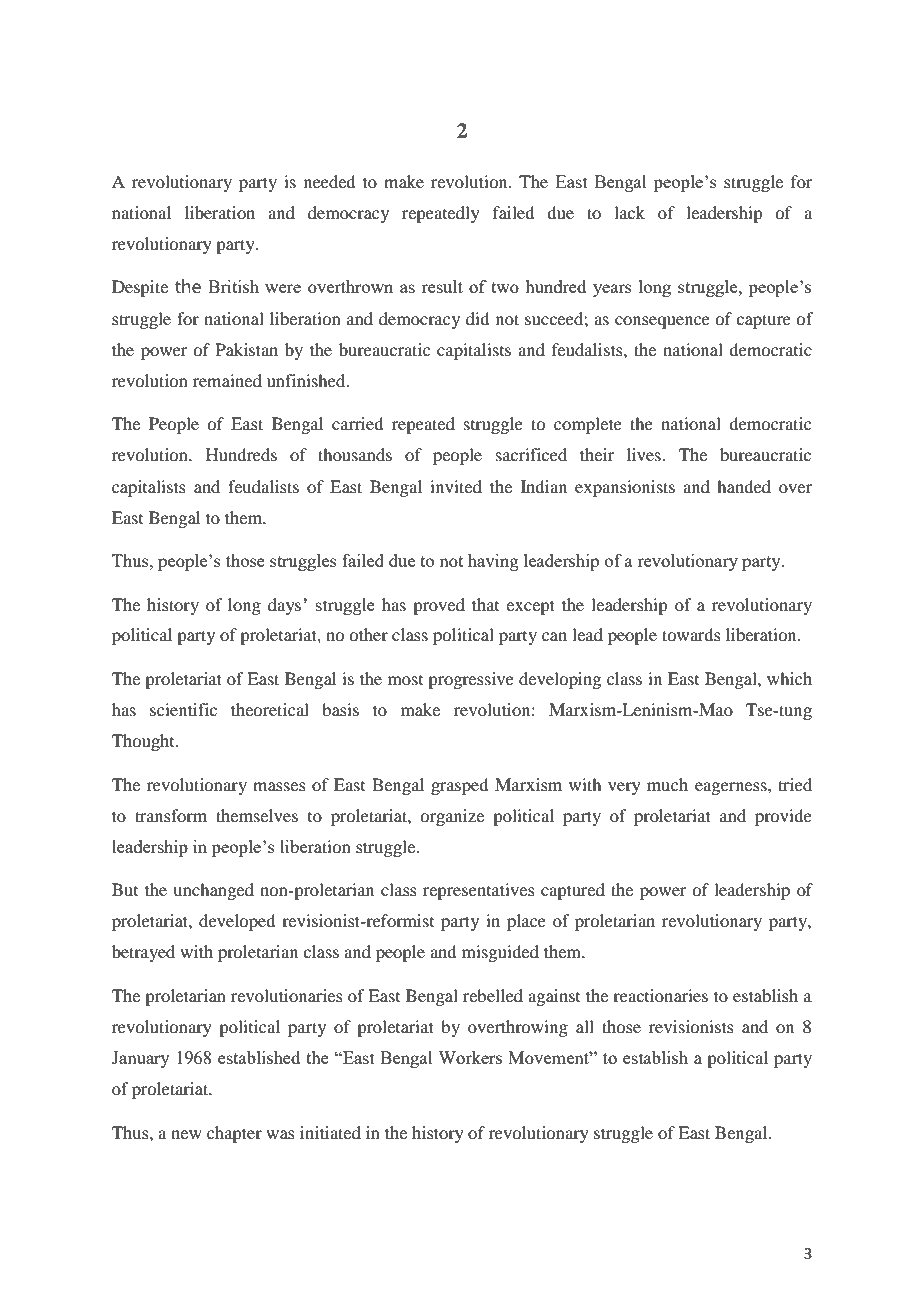 The height and width of the image is (1307, 924). What do you see at coordinates (691, 634) in the image?
I see `towards` at bounding box center [691, 634].
